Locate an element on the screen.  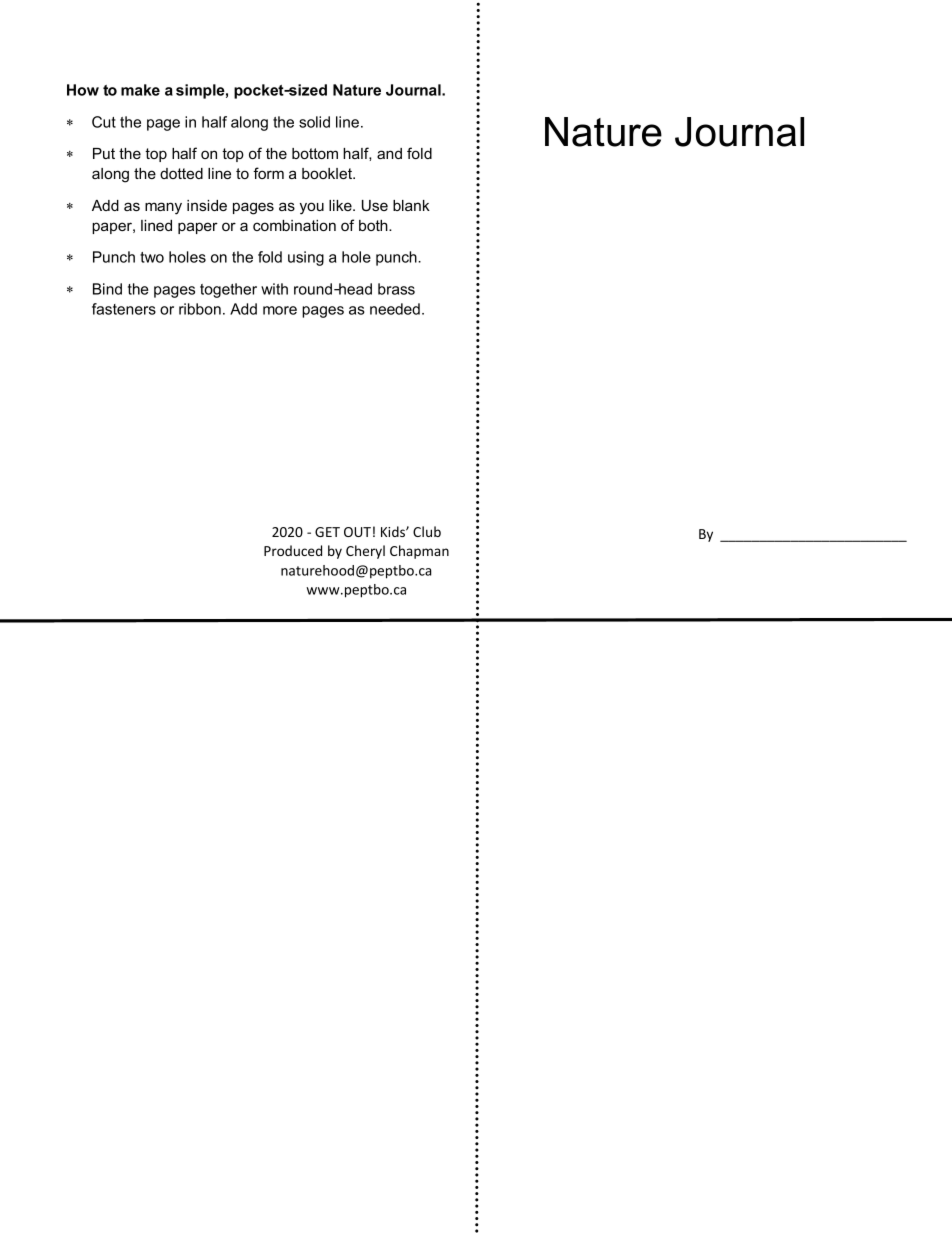
more is located at coordinates (280, 310).
